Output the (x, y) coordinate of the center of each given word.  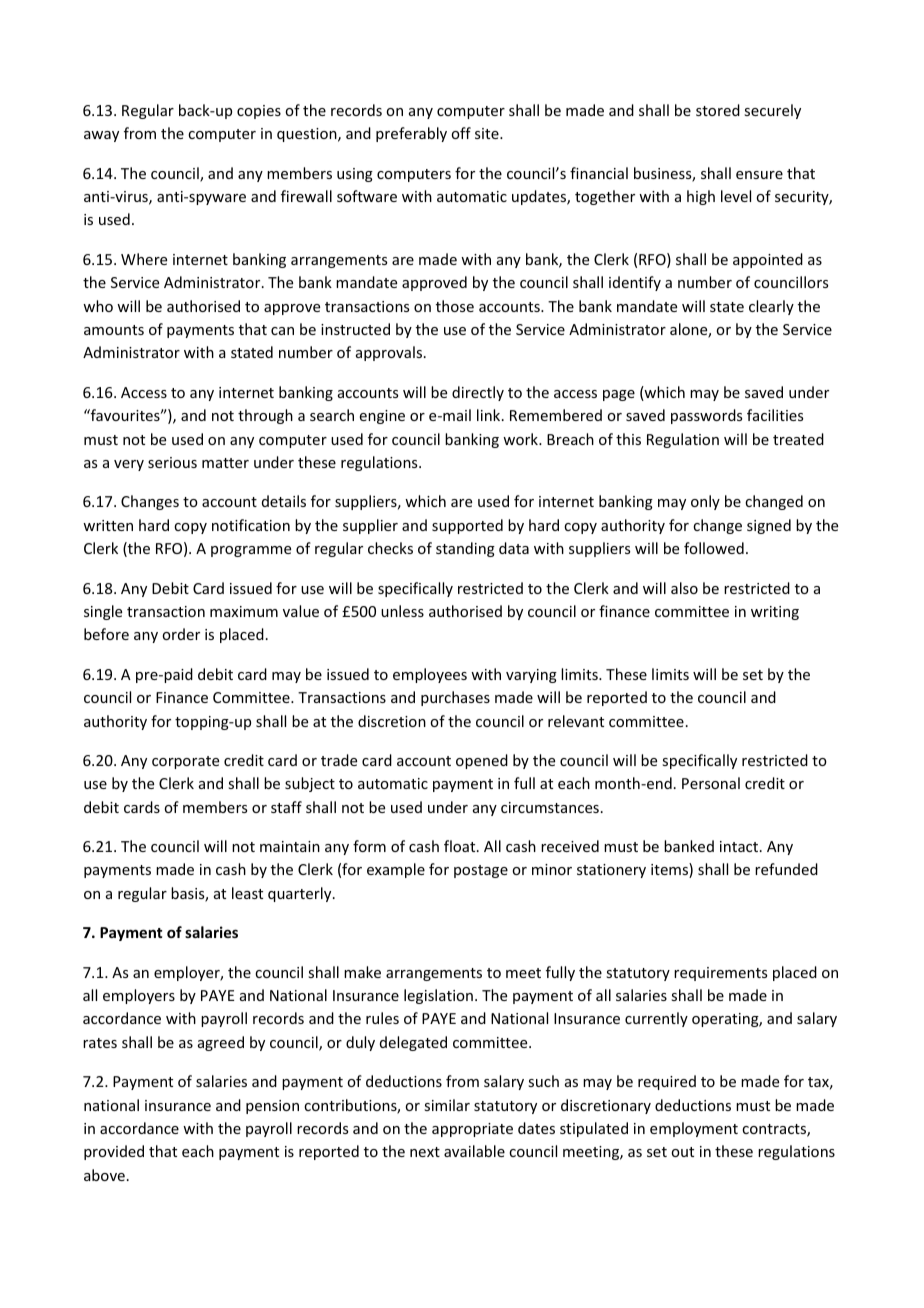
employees (430, 675)
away (101, 136)
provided (114, 1152)
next (425, 1152)
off (461, 133)
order (181, 634)
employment (694, 1129)
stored (718, 110)
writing (775, 613)
